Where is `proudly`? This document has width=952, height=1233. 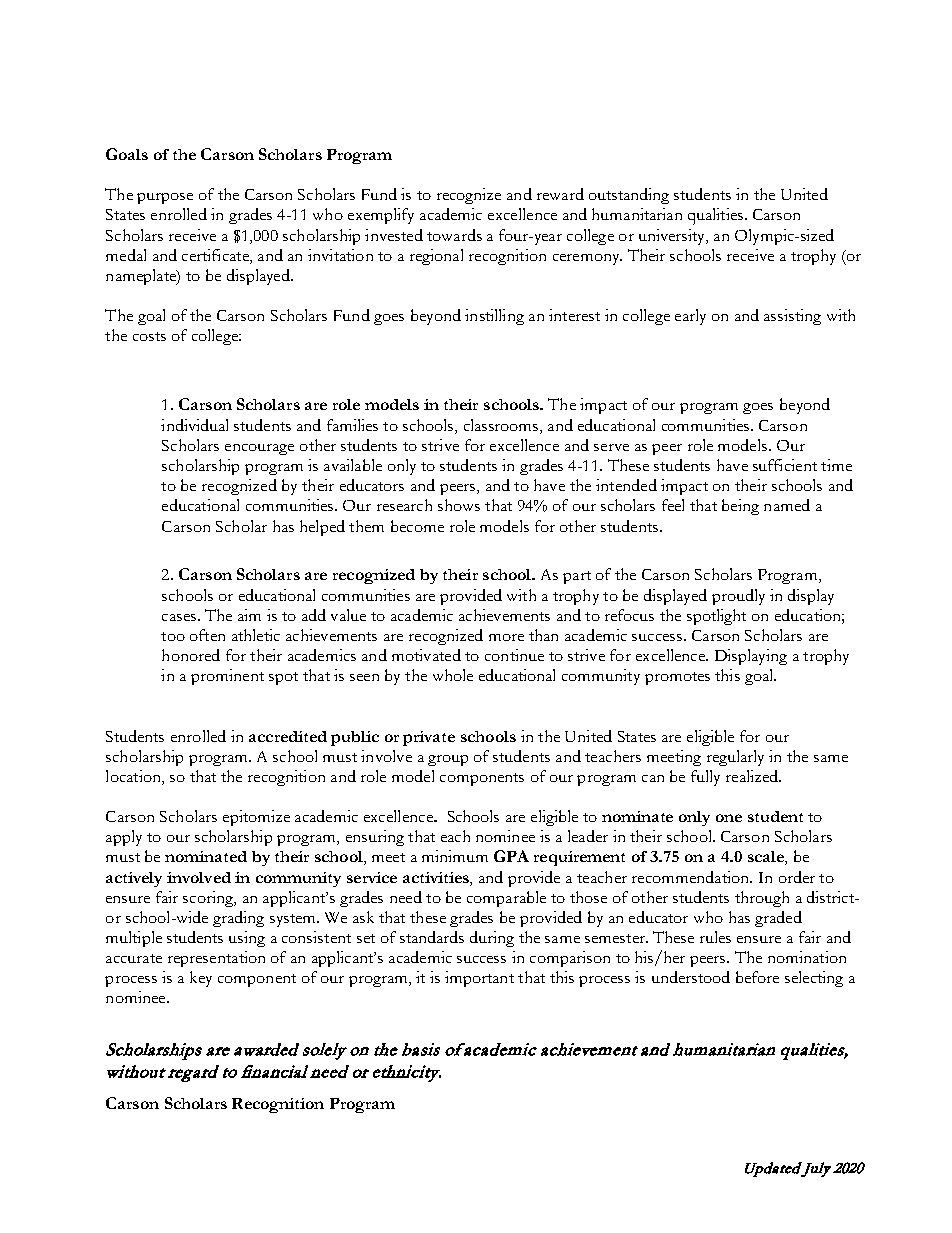 proudly is located at coordinates (738, 597).
